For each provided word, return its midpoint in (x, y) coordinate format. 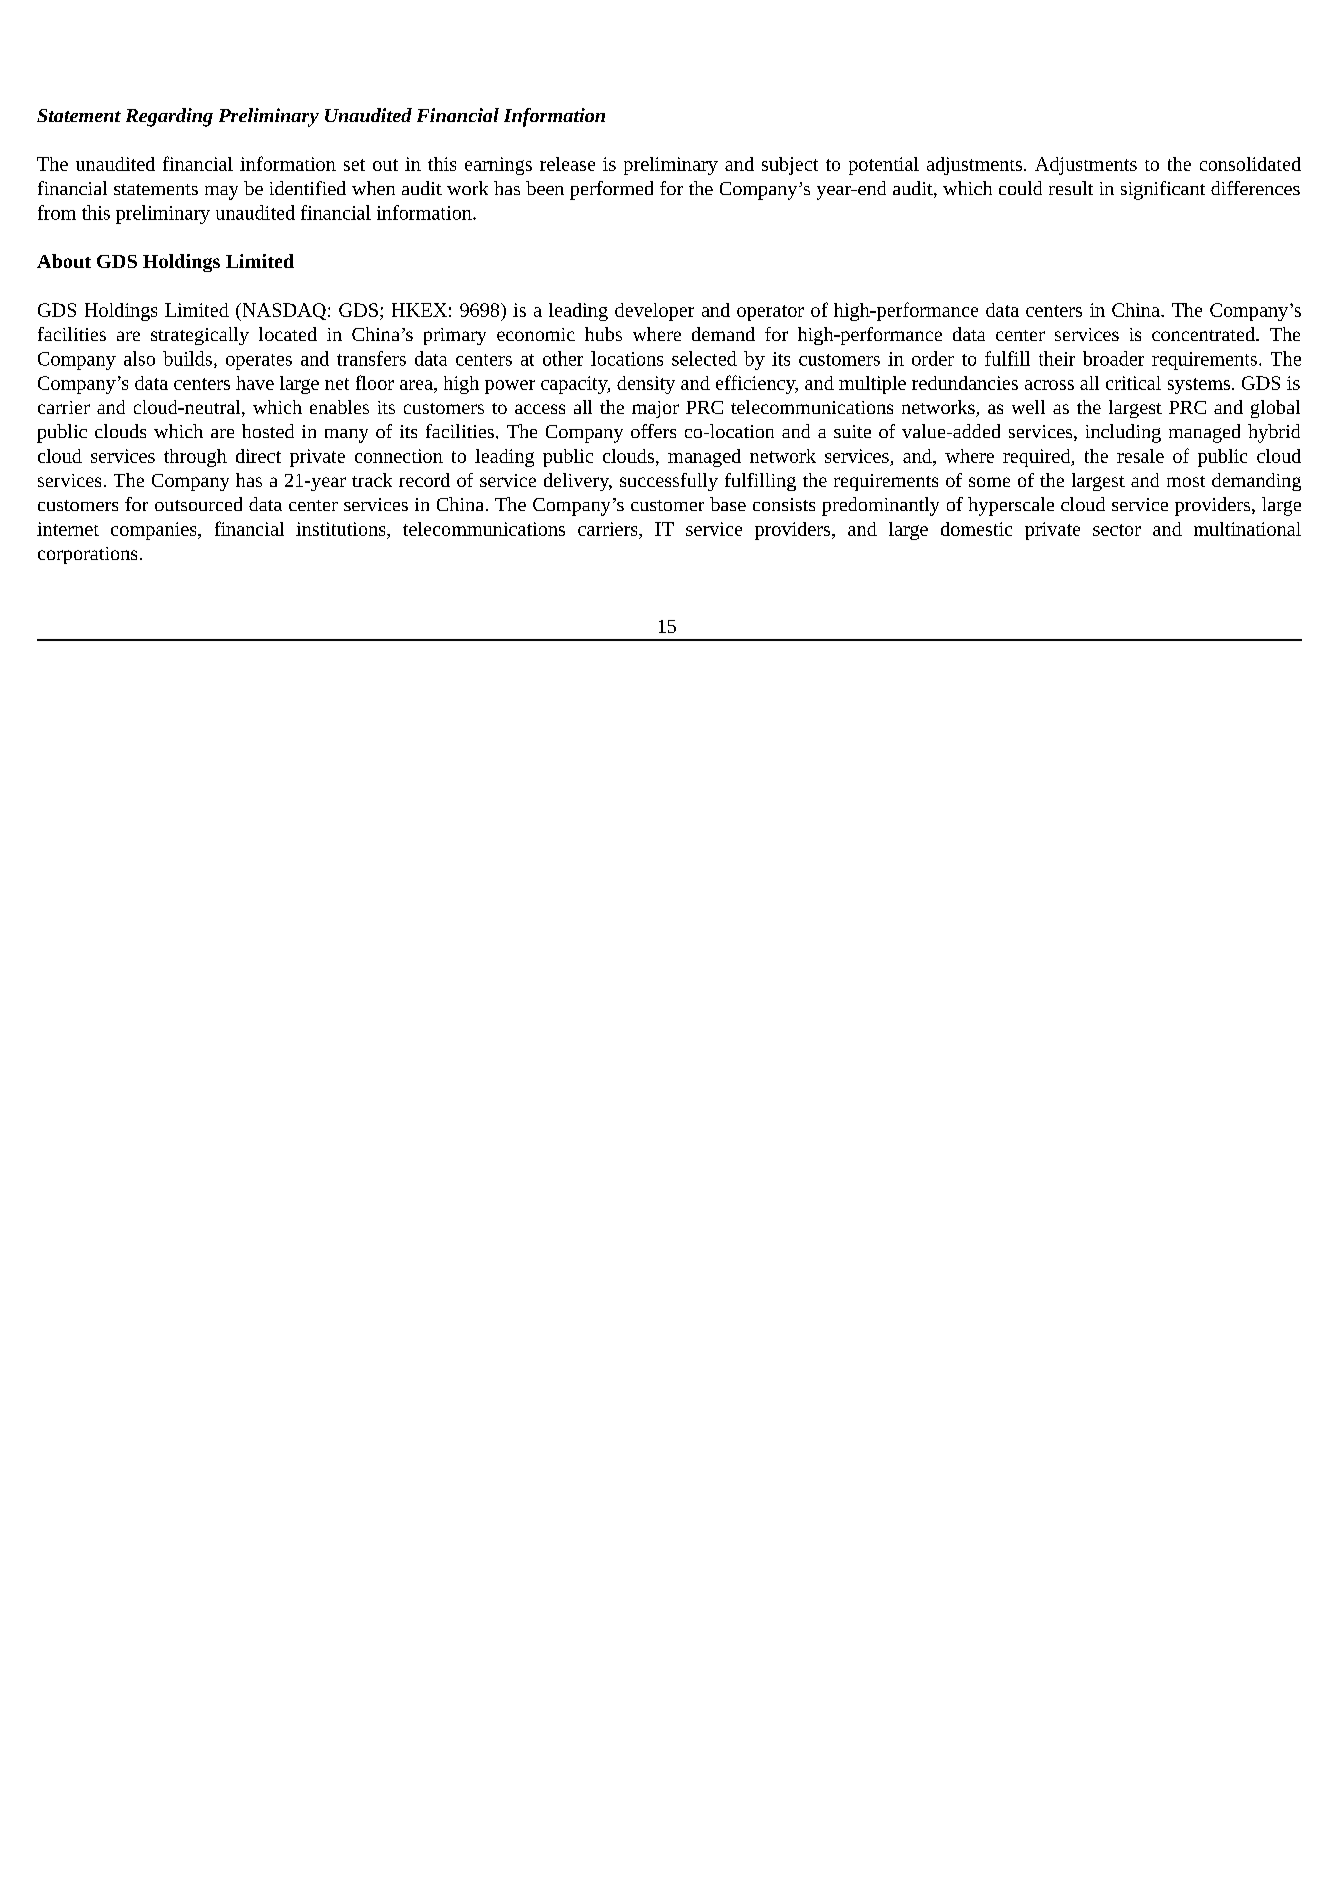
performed (611, 190)
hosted (268, 431)
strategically (200, 336)
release (567, 164)
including (1123, 433)
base (728, 504)
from (57, 212)
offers (653, 431)
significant (1163, 190)
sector (1117, 530)
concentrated (1204, 334)
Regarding (169, 117)
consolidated (1250, 164)
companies (155, 531)
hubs (603, 334)
